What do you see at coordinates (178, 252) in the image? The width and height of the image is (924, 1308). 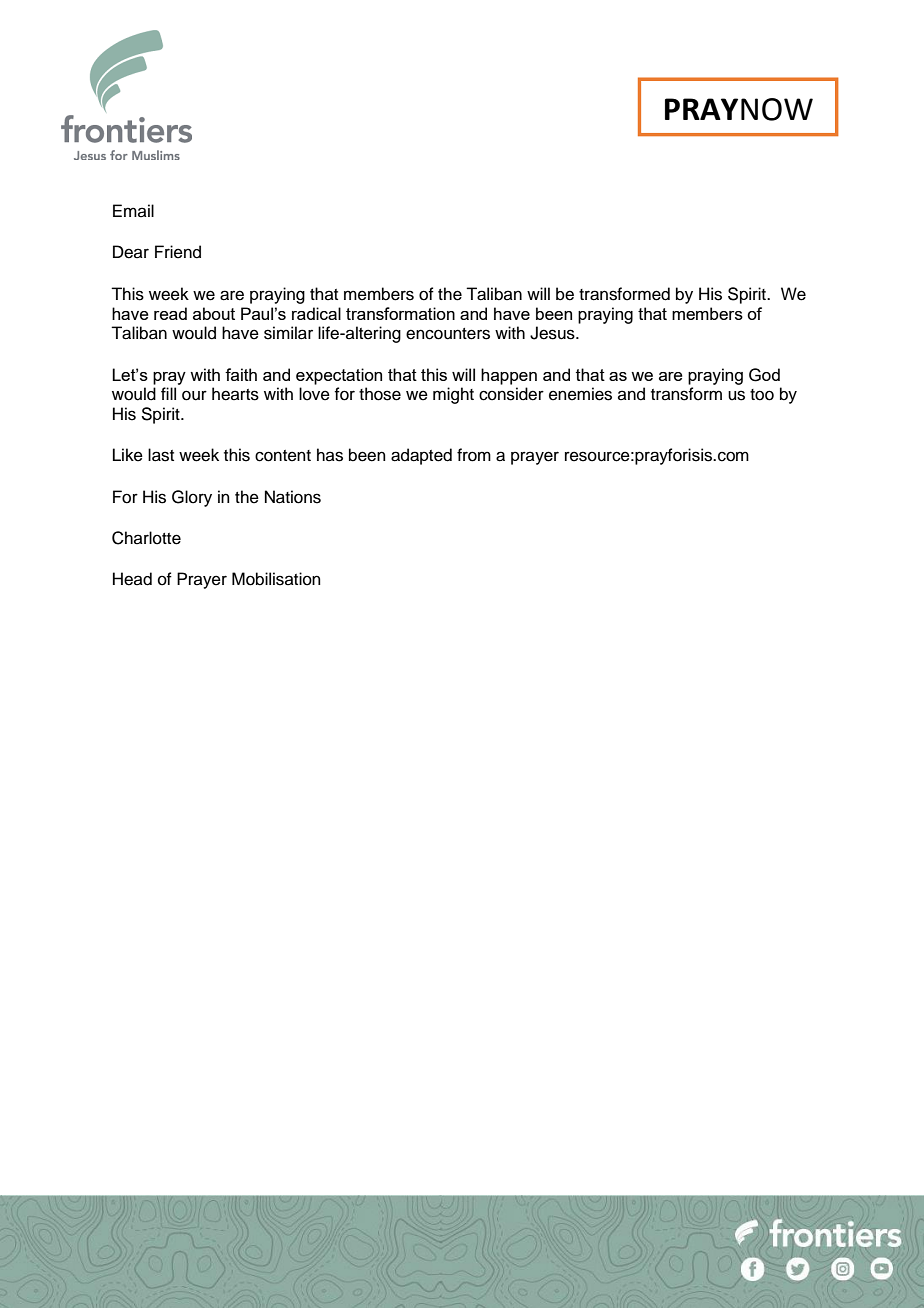 I see `Friend` at bounding box center [178, 252].
